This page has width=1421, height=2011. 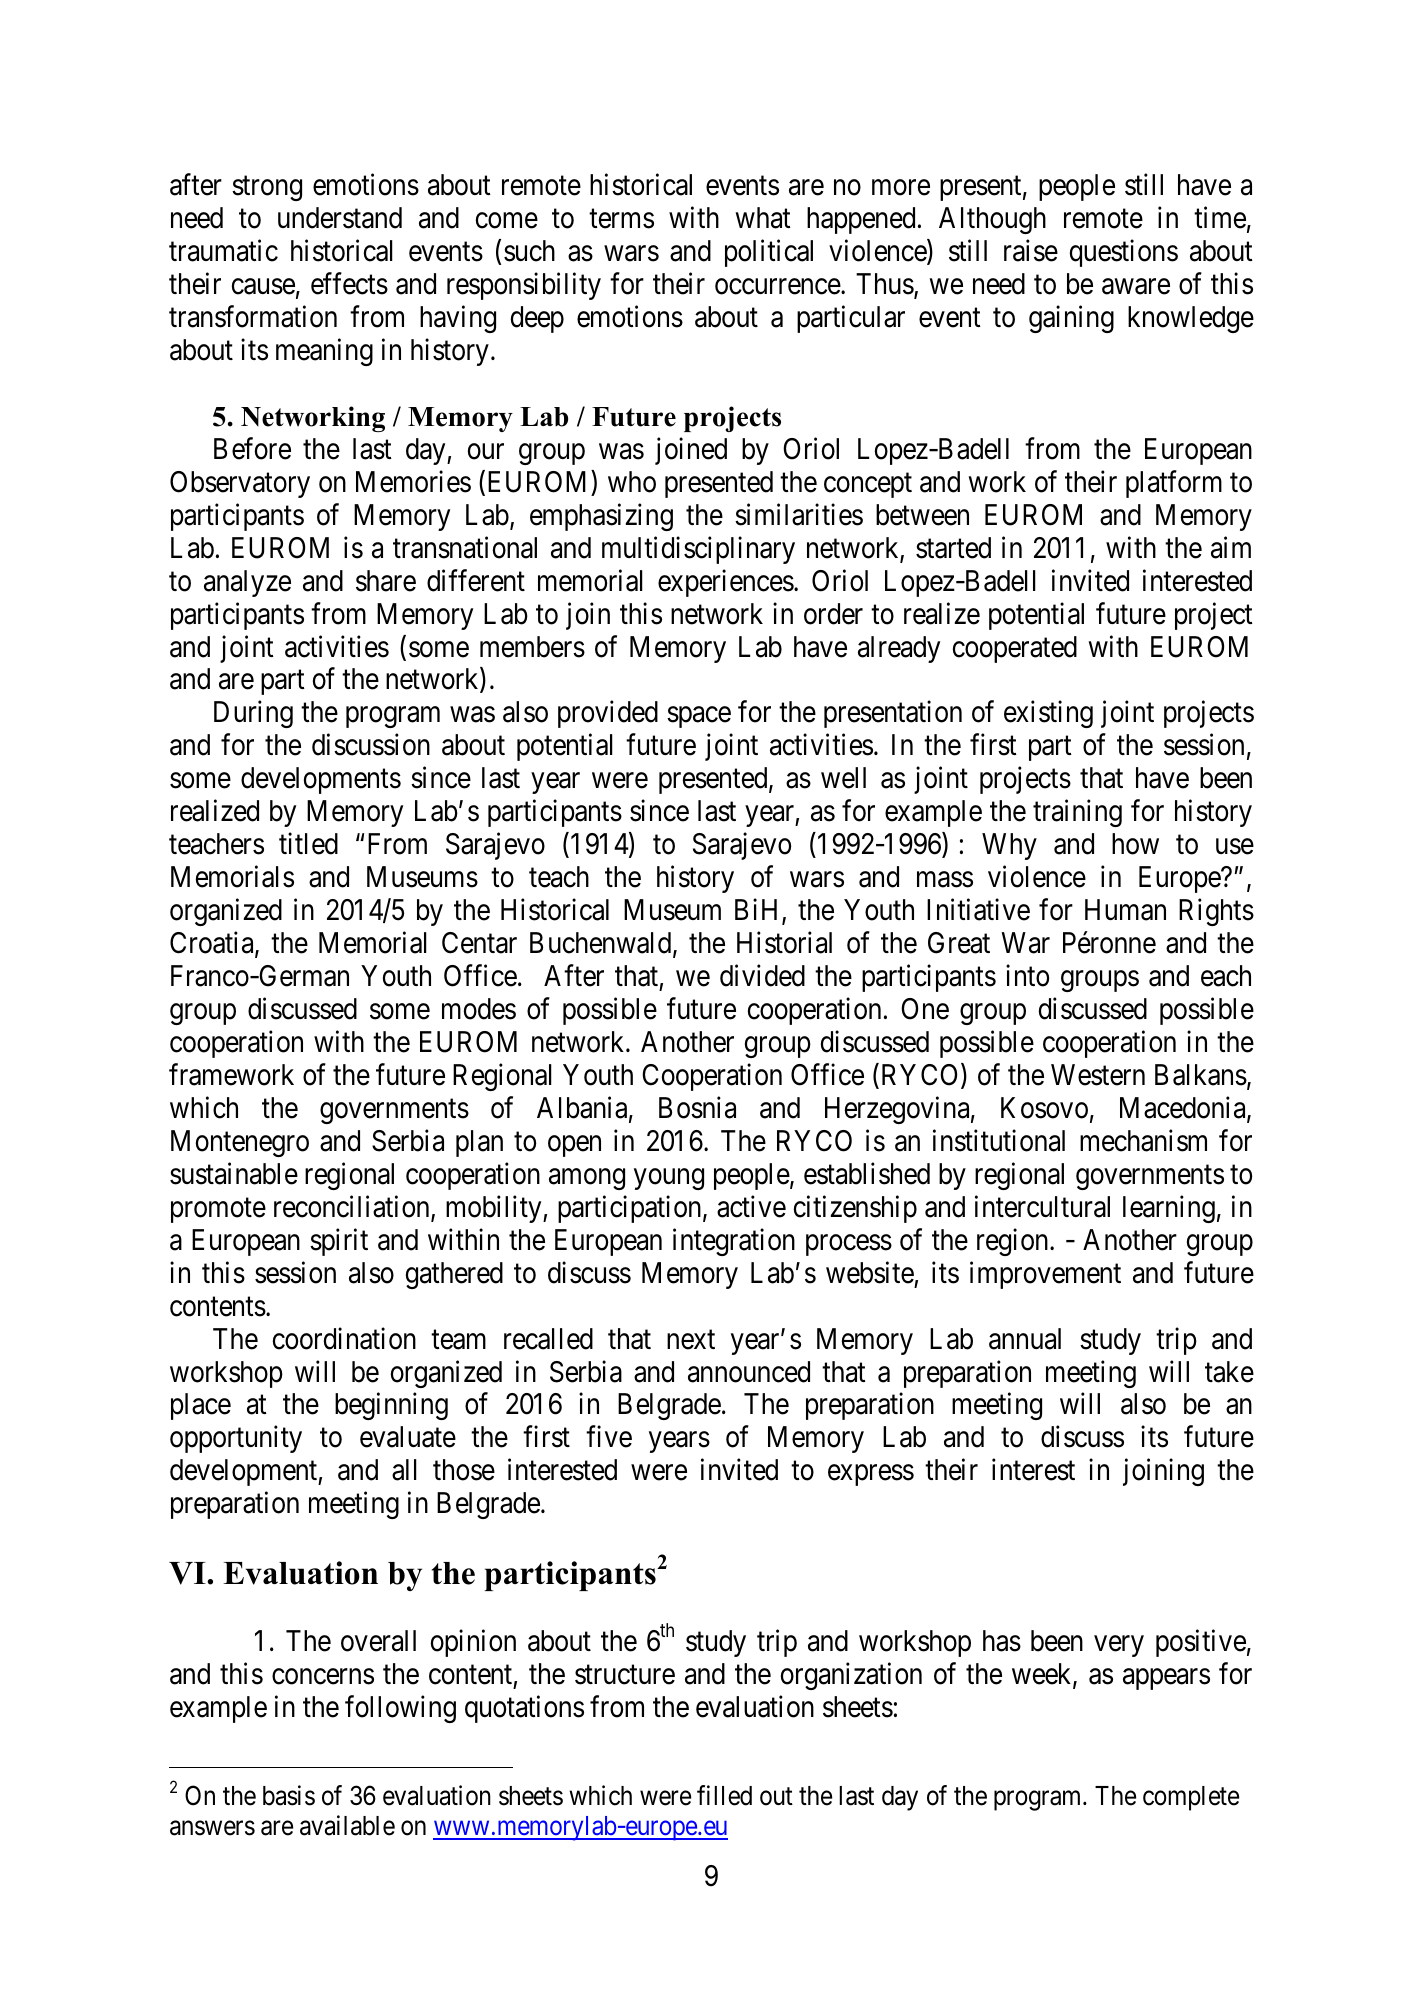 I want to click on understand, so click(x=340, y=218).
